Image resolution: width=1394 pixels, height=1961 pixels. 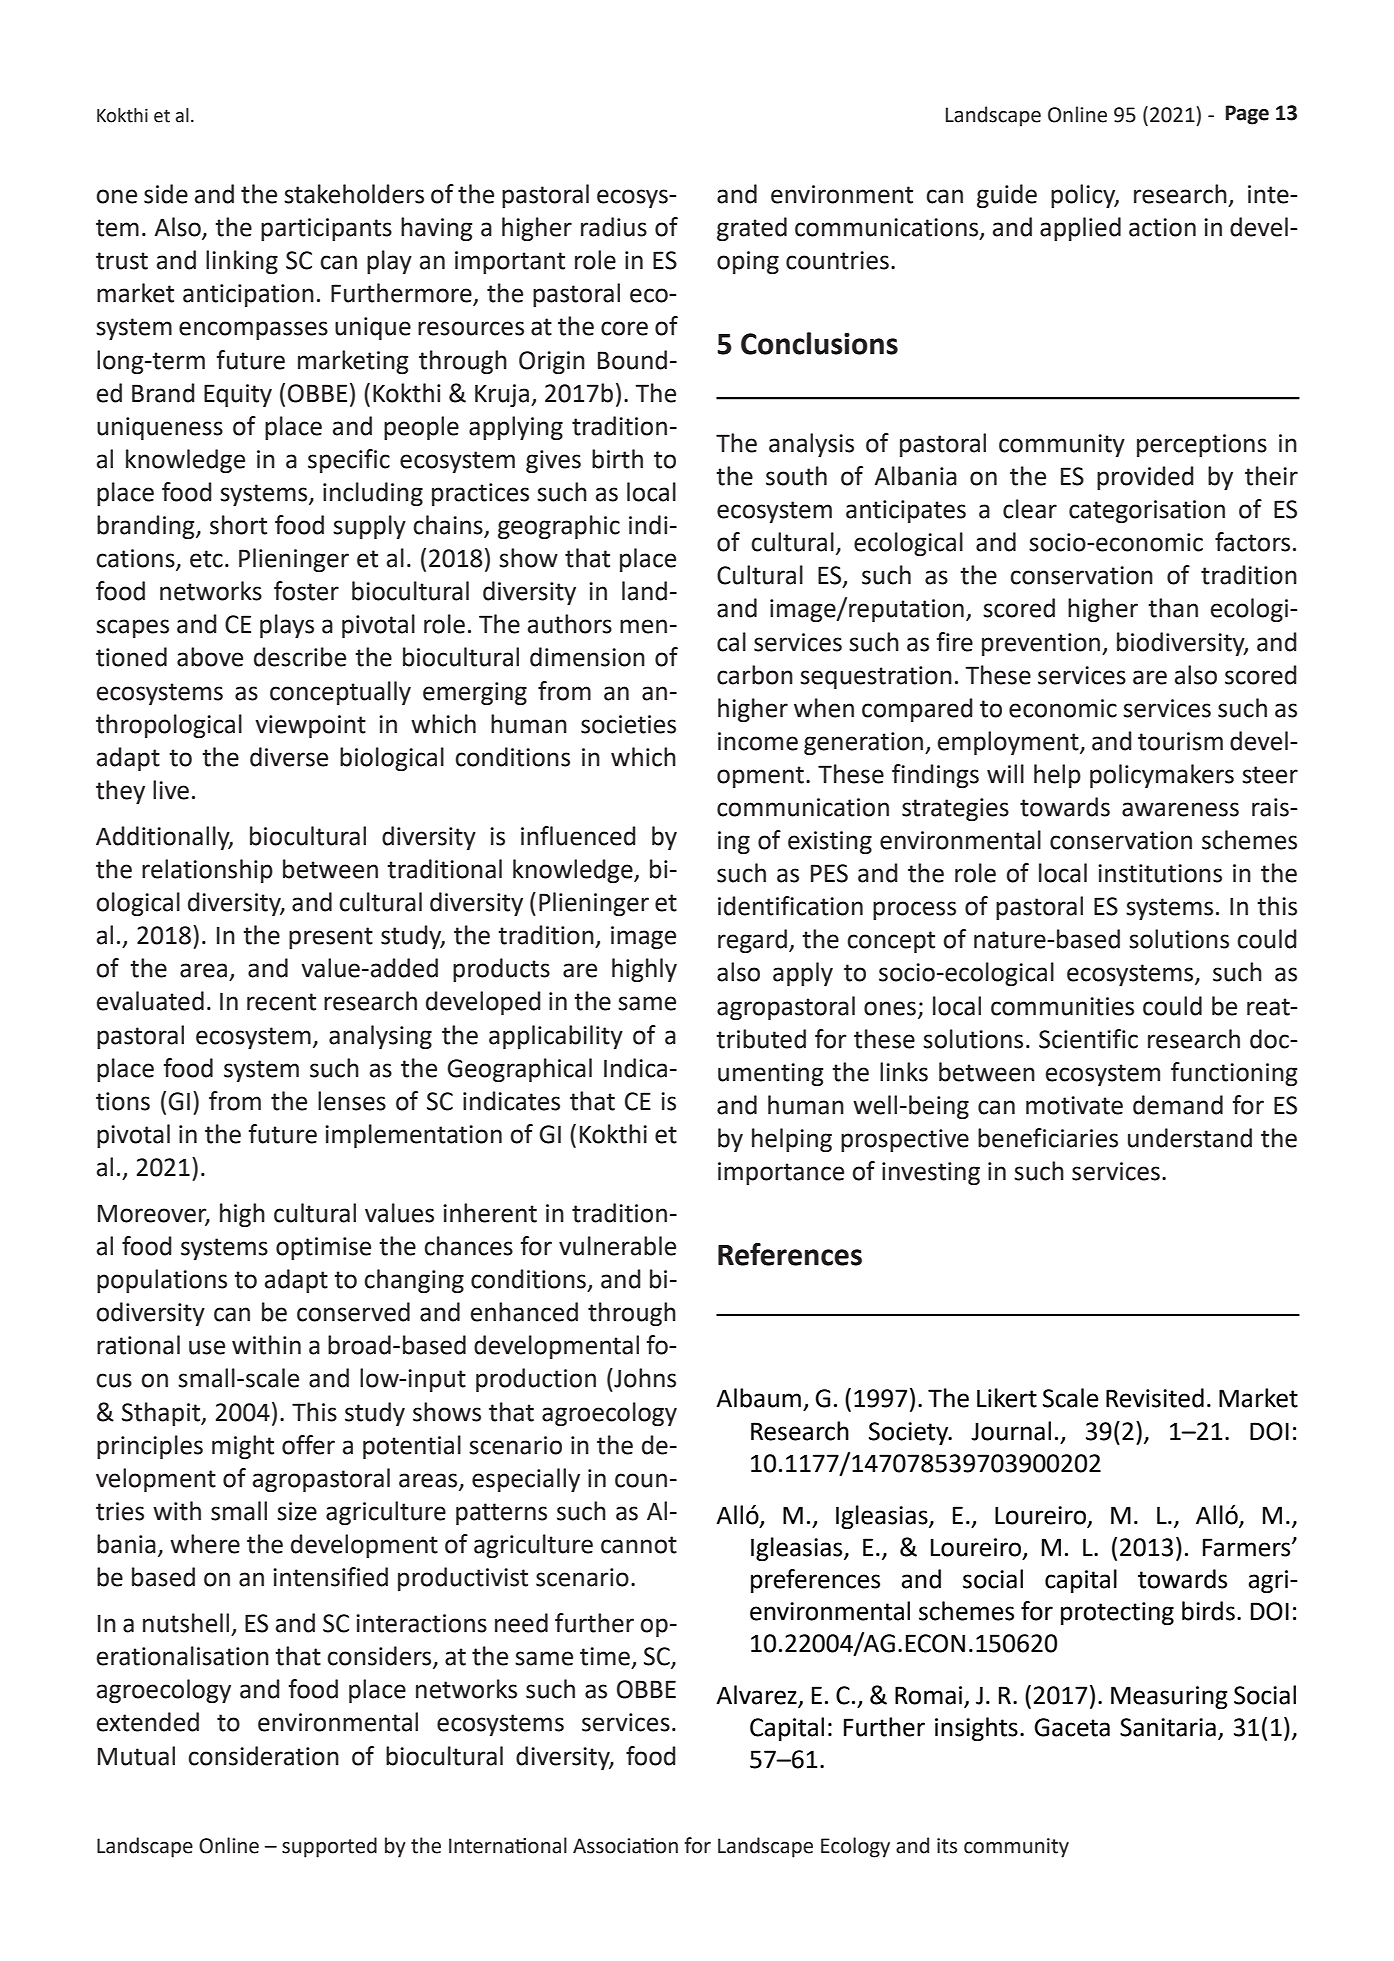 What do you see at coordinates (752, 941) in the page?
I see `regard` at bounding box center [752, 941].
